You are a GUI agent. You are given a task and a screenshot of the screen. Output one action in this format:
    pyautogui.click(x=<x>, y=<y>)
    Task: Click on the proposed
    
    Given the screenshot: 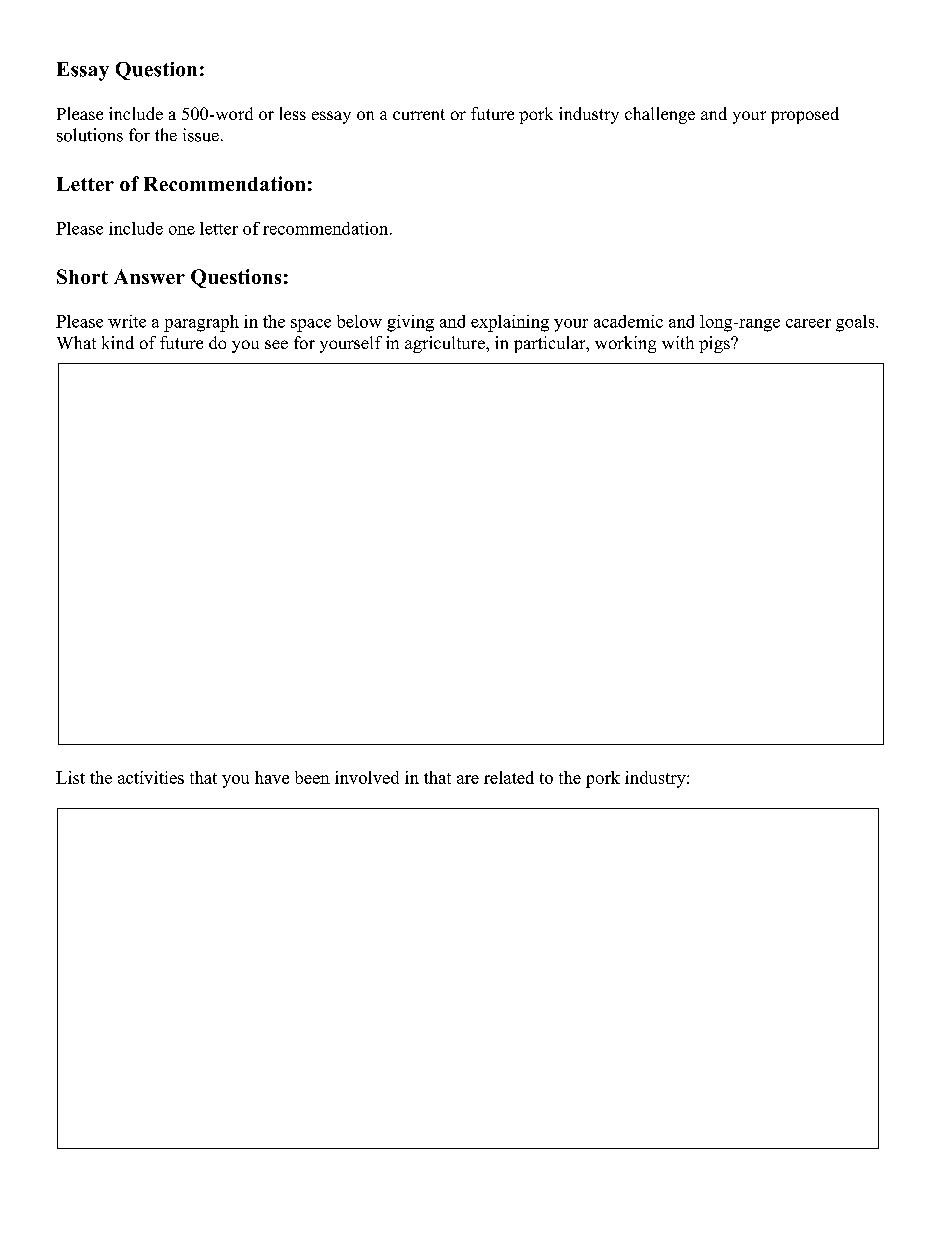 What is the action you would take?
    pyautogui.click(x=805, y=115)
